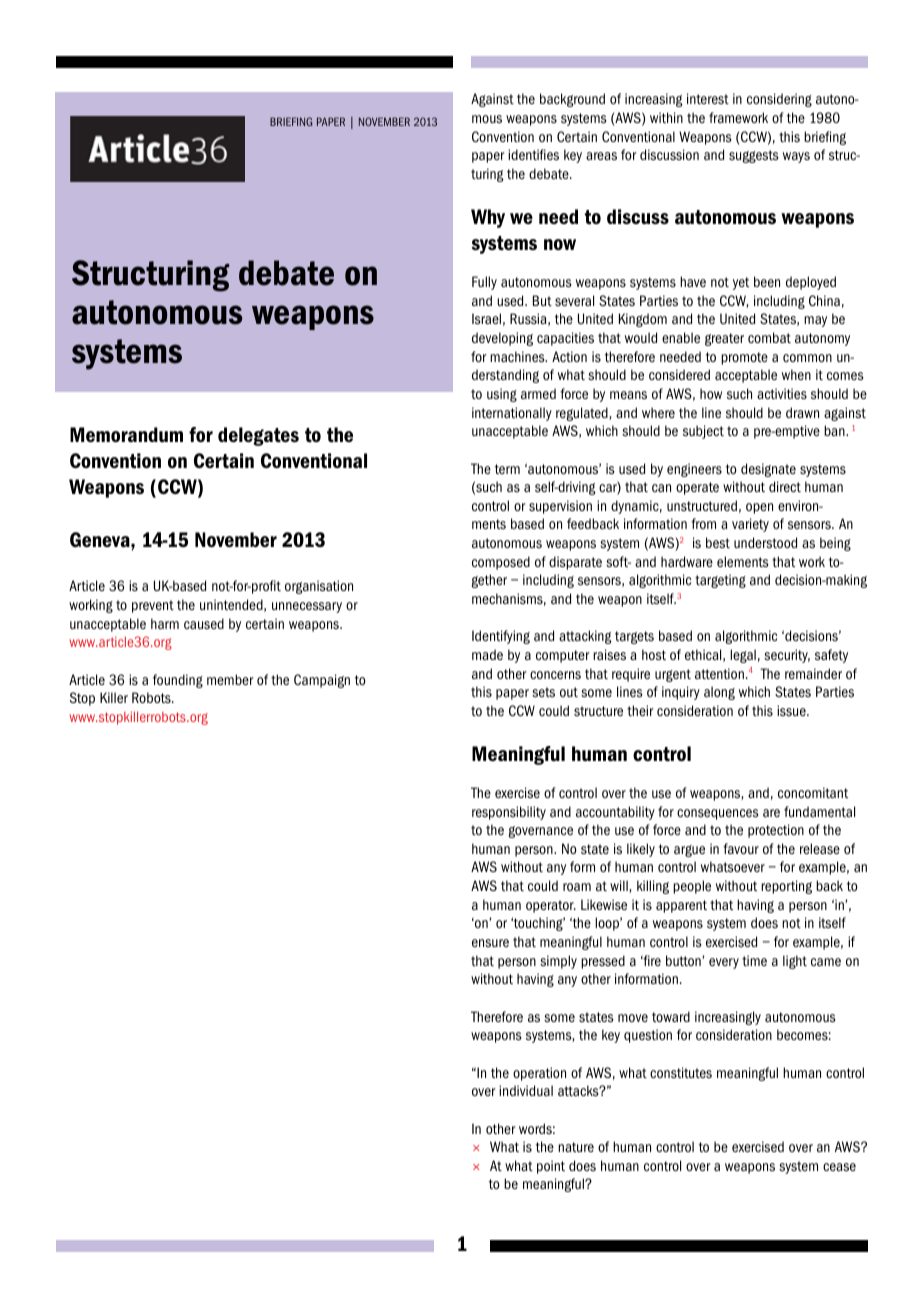 The image size is (924, 1308). What do you see at coordinates (754, 156) in the screenshot?
I see `suggests` at bounding box center [754, 156].
